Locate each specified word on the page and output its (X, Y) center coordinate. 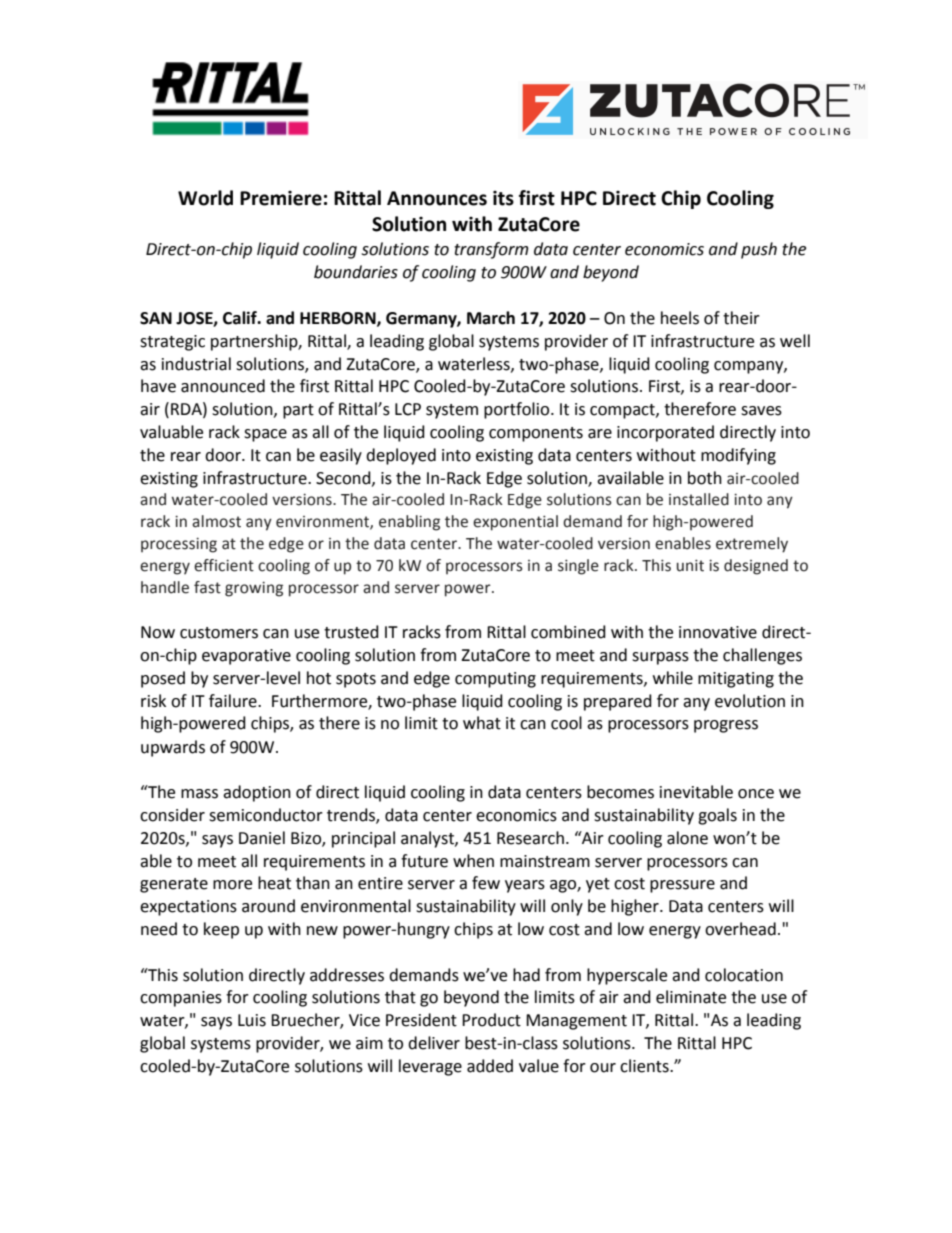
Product (491, 1020)
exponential (515, 523)
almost (216, 521)
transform (491, 250)
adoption (257, 793)
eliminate (691, 997)
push (759, 250)
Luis (252, 1020)
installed (699, 499)
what (482, 723)
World (205, 198)
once (756, 794)
